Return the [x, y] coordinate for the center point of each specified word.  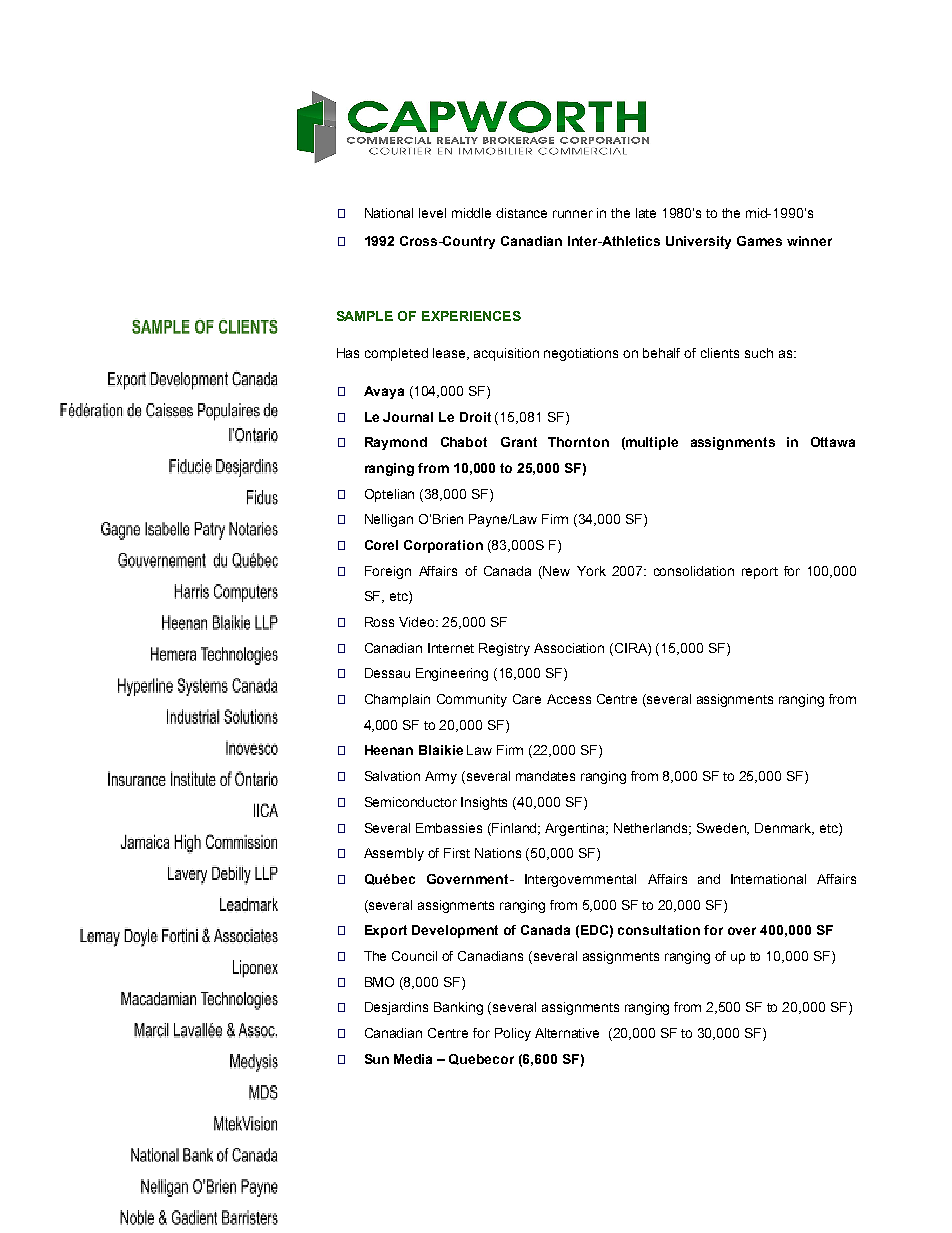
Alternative [567, 1033]
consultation [659, 930]
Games [759, 241]
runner [573, 214]
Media [413, 1059]
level [432, 213]
